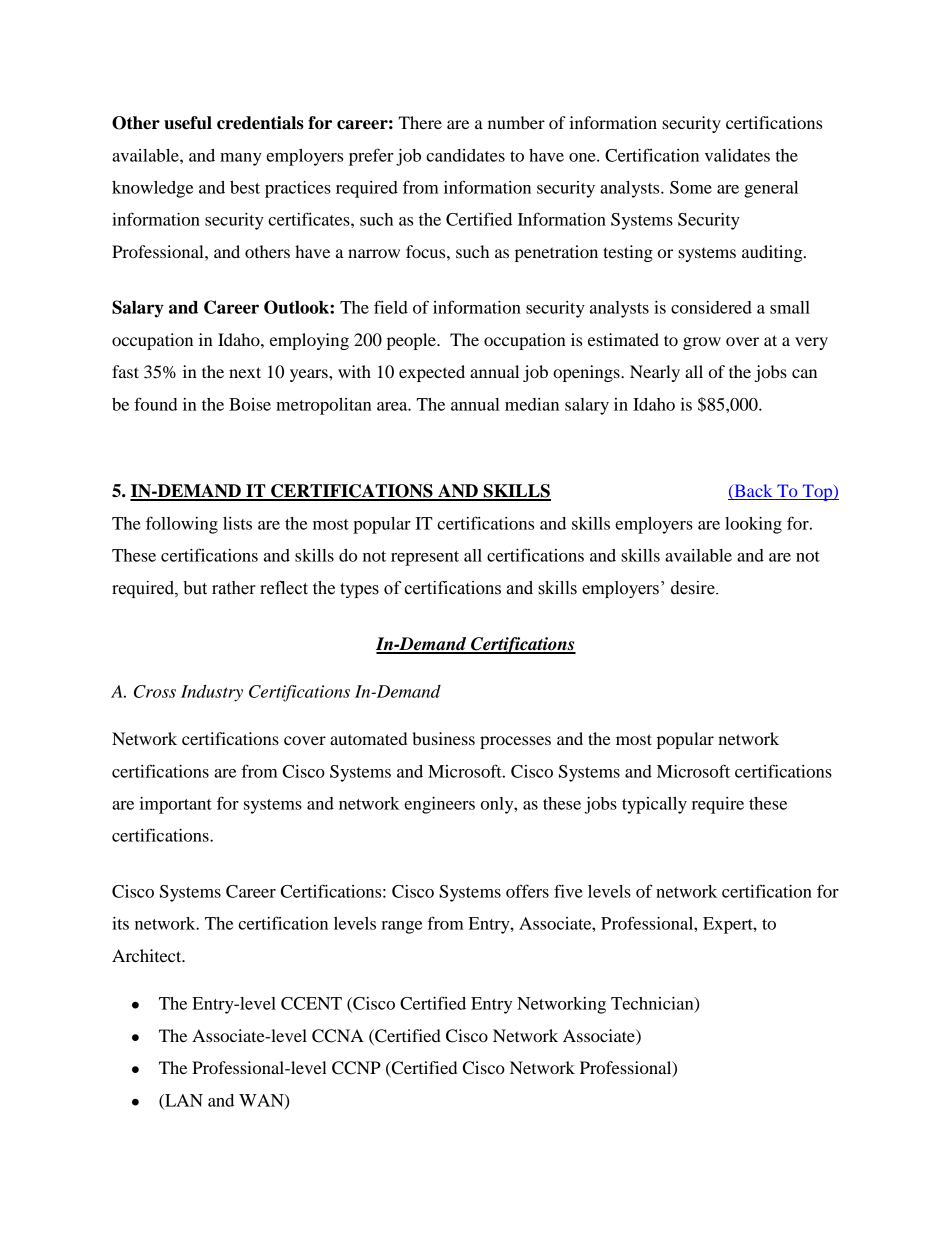 This document has width=952, height=1233. Describe the element at coordinates (753, 525) in the document. I see `looking` at that location.
